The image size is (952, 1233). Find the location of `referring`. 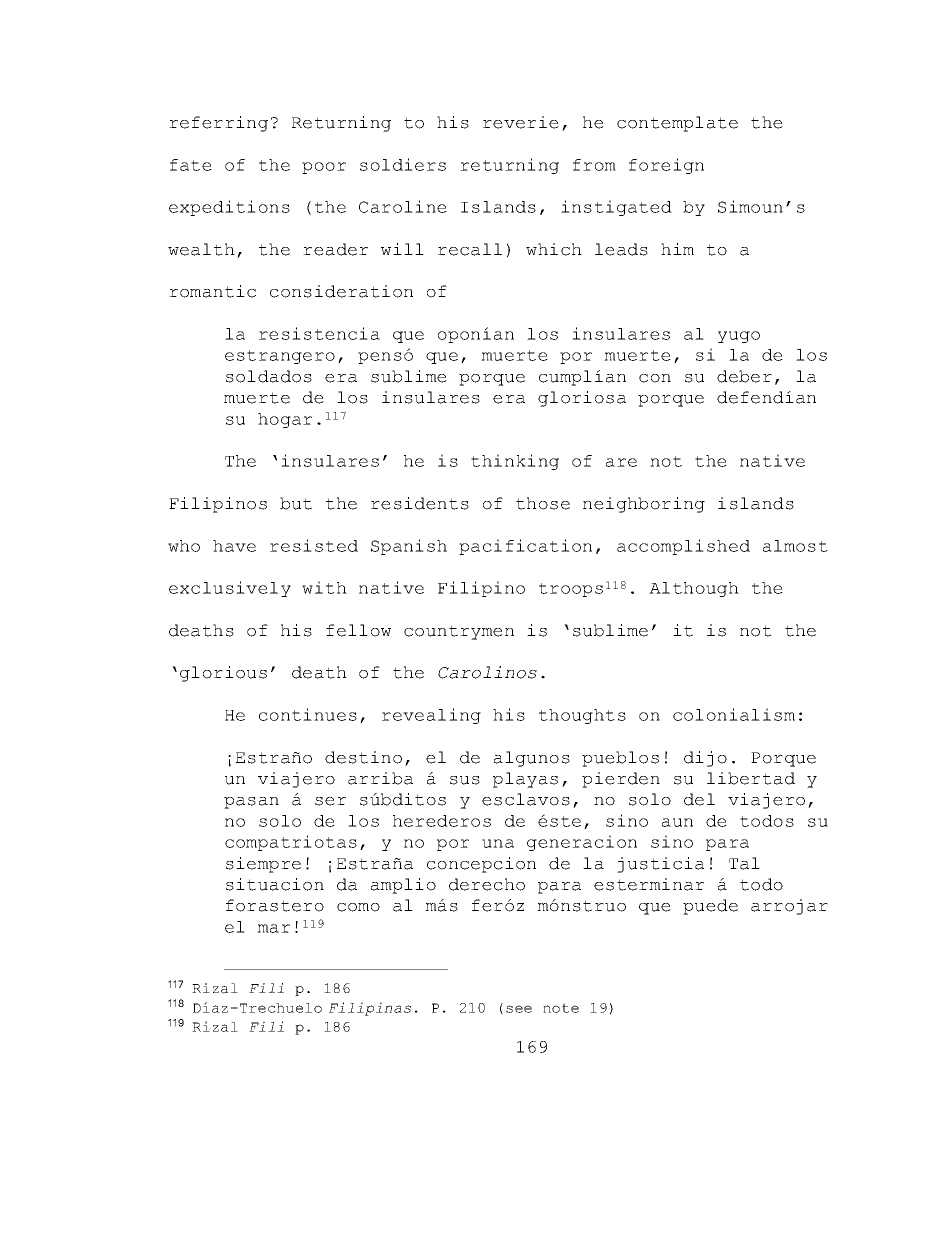

referring is located at coordinates (218, 124).
